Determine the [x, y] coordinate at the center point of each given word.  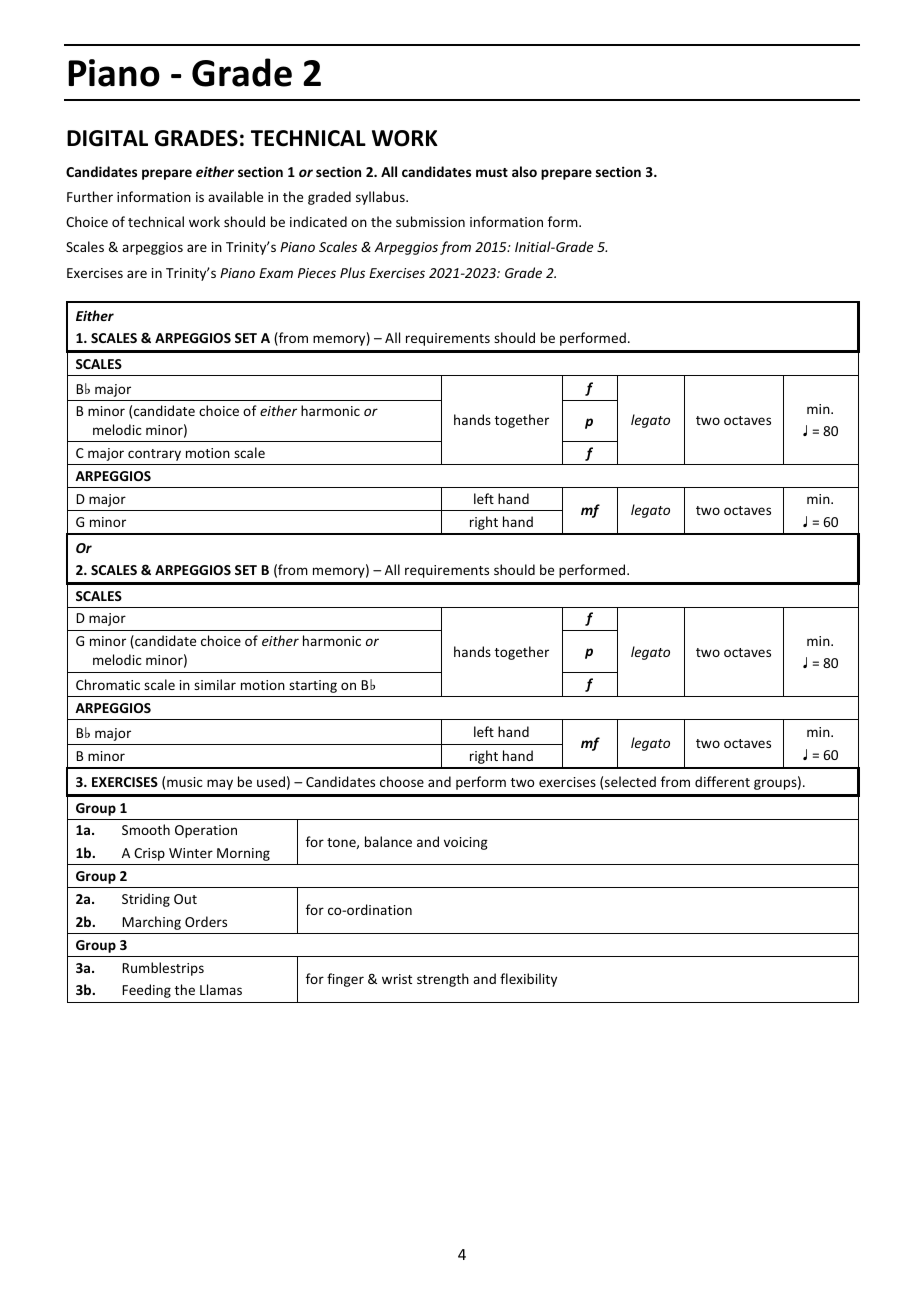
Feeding [146, 991]
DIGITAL [107, 138]
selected [630, 781]
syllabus [381, 198]
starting [313, 686]
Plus [352, 272]
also [524, 171]
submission [430, 221]
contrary [154, 455]
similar [215, 684]
